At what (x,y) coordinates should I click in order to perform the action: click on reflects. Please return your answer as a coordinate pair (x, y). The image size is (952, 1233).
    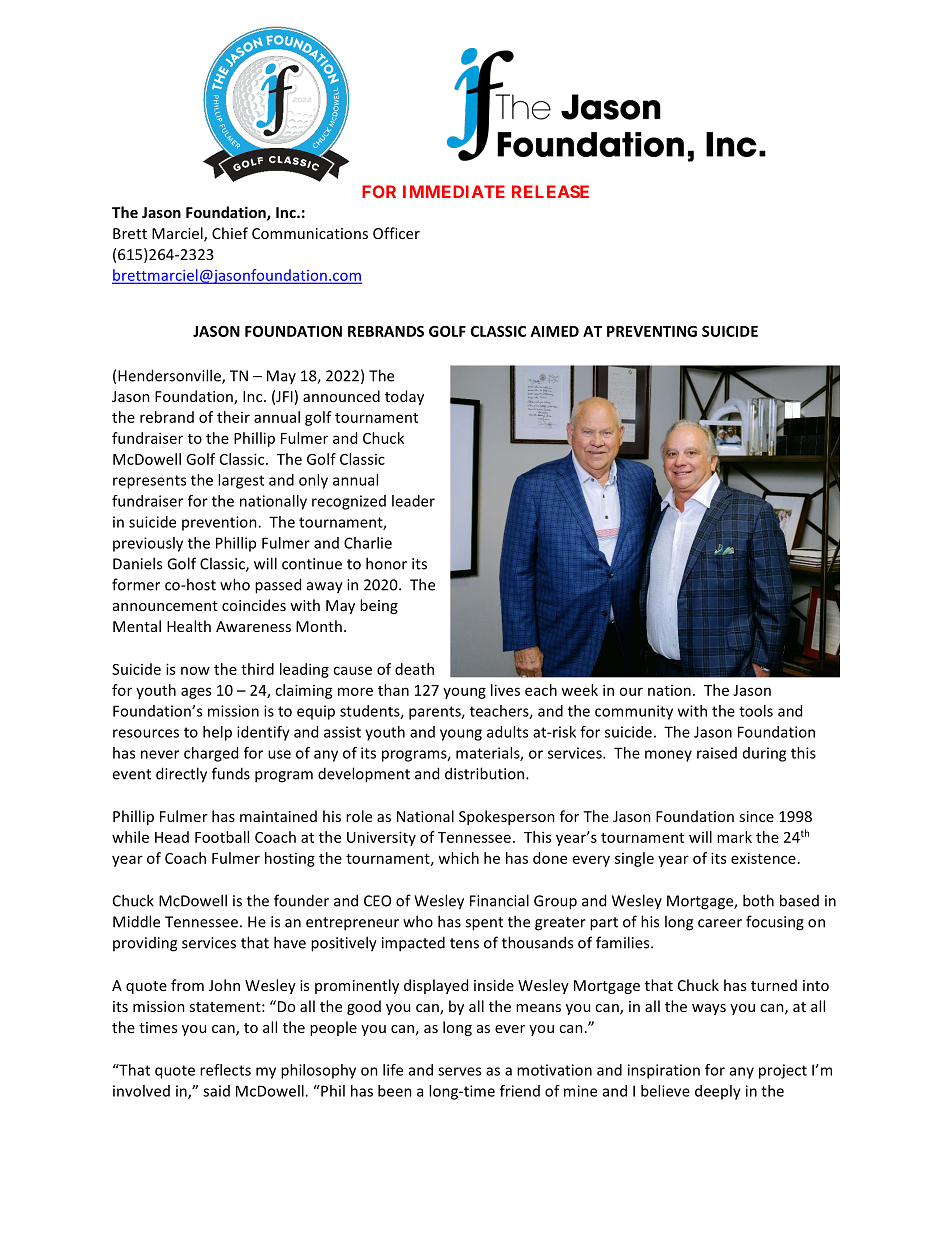
    Looking at the image, I should click on (225, 1070).
